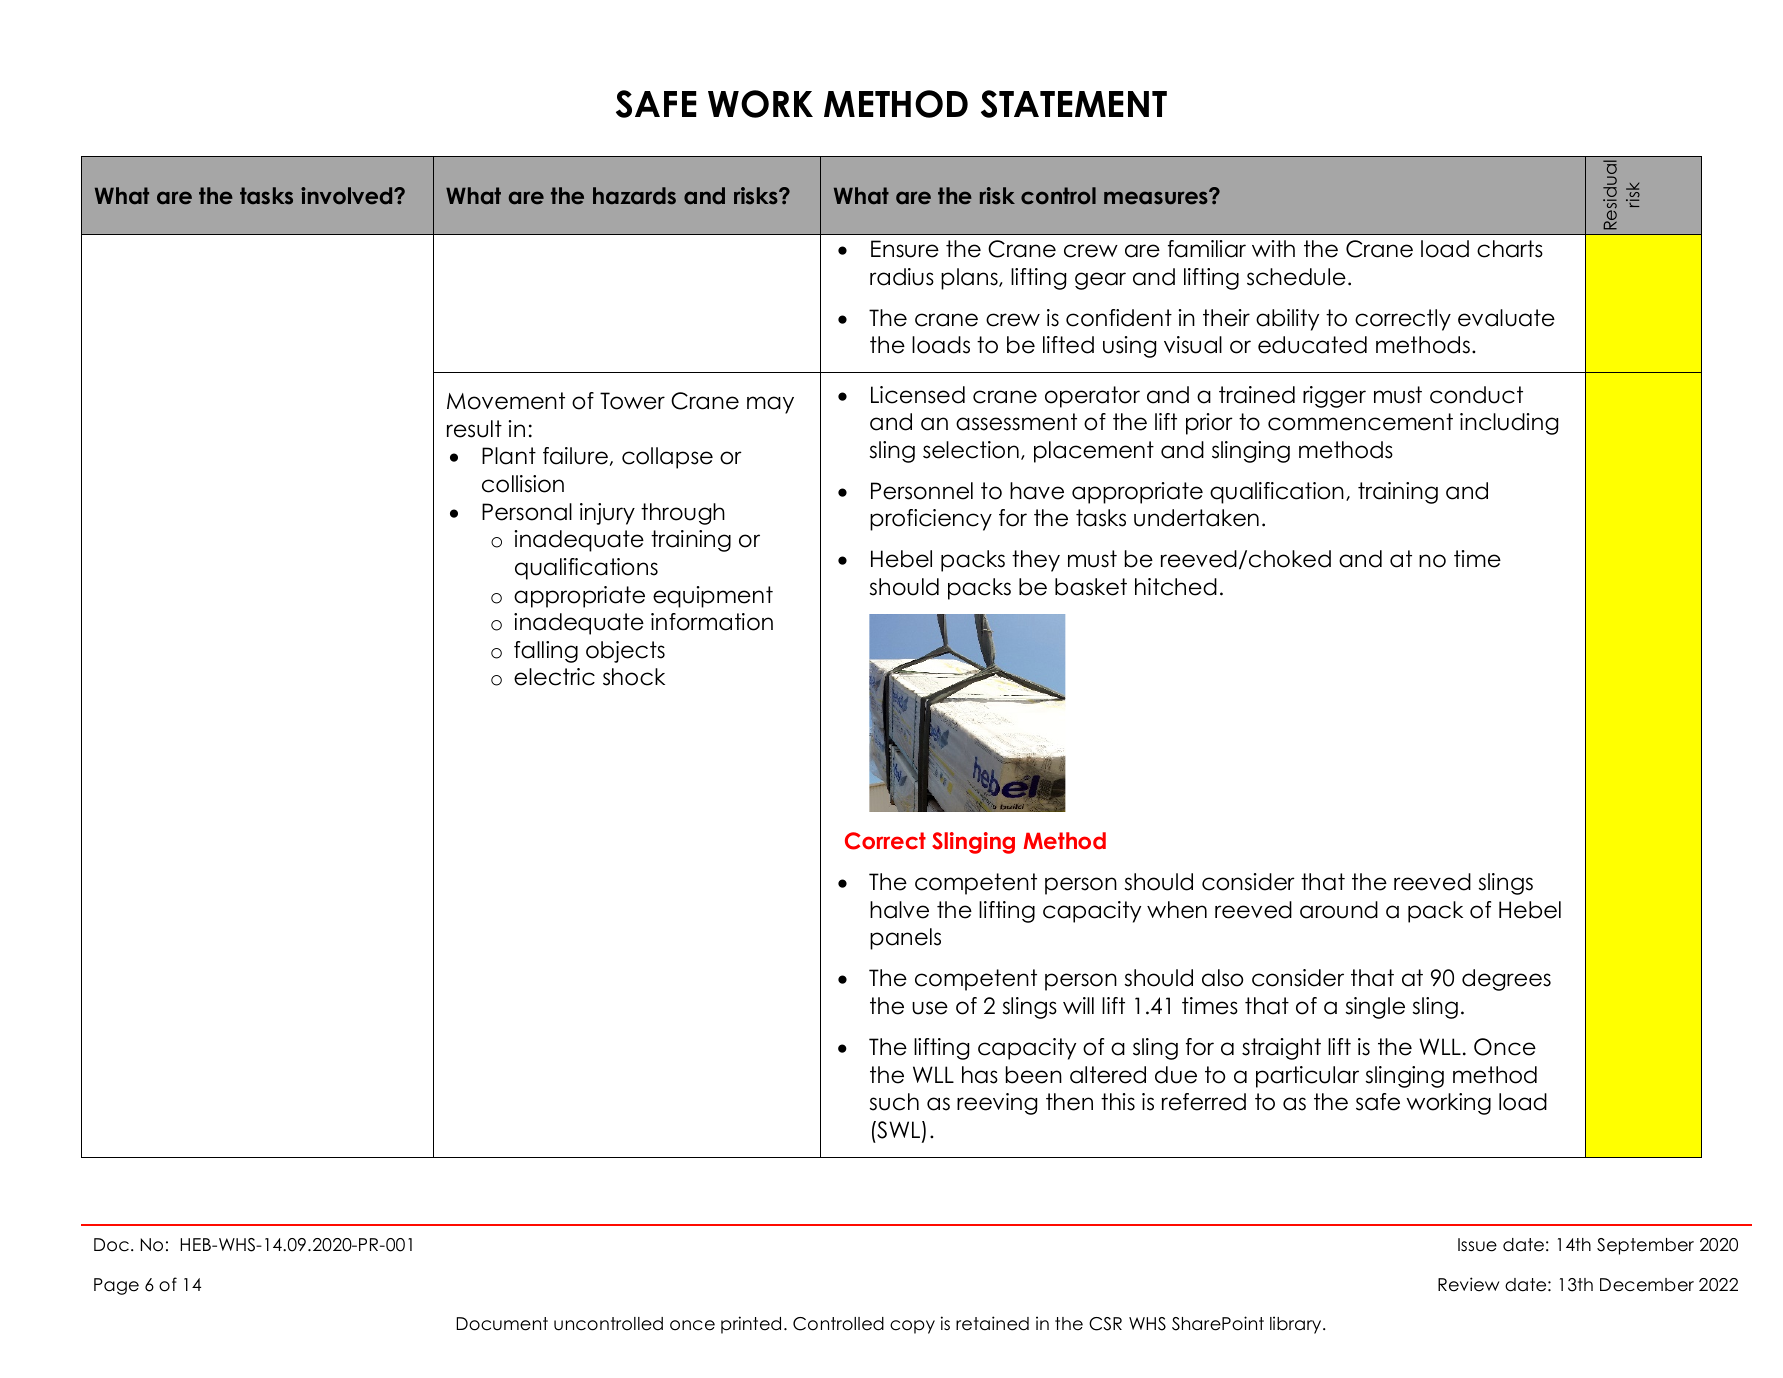 The height and width of the image is (1378, 1783). What do you see at coordinates (912, 1327) in the image?
I see `copy` at bounding box center [912, 1327].
